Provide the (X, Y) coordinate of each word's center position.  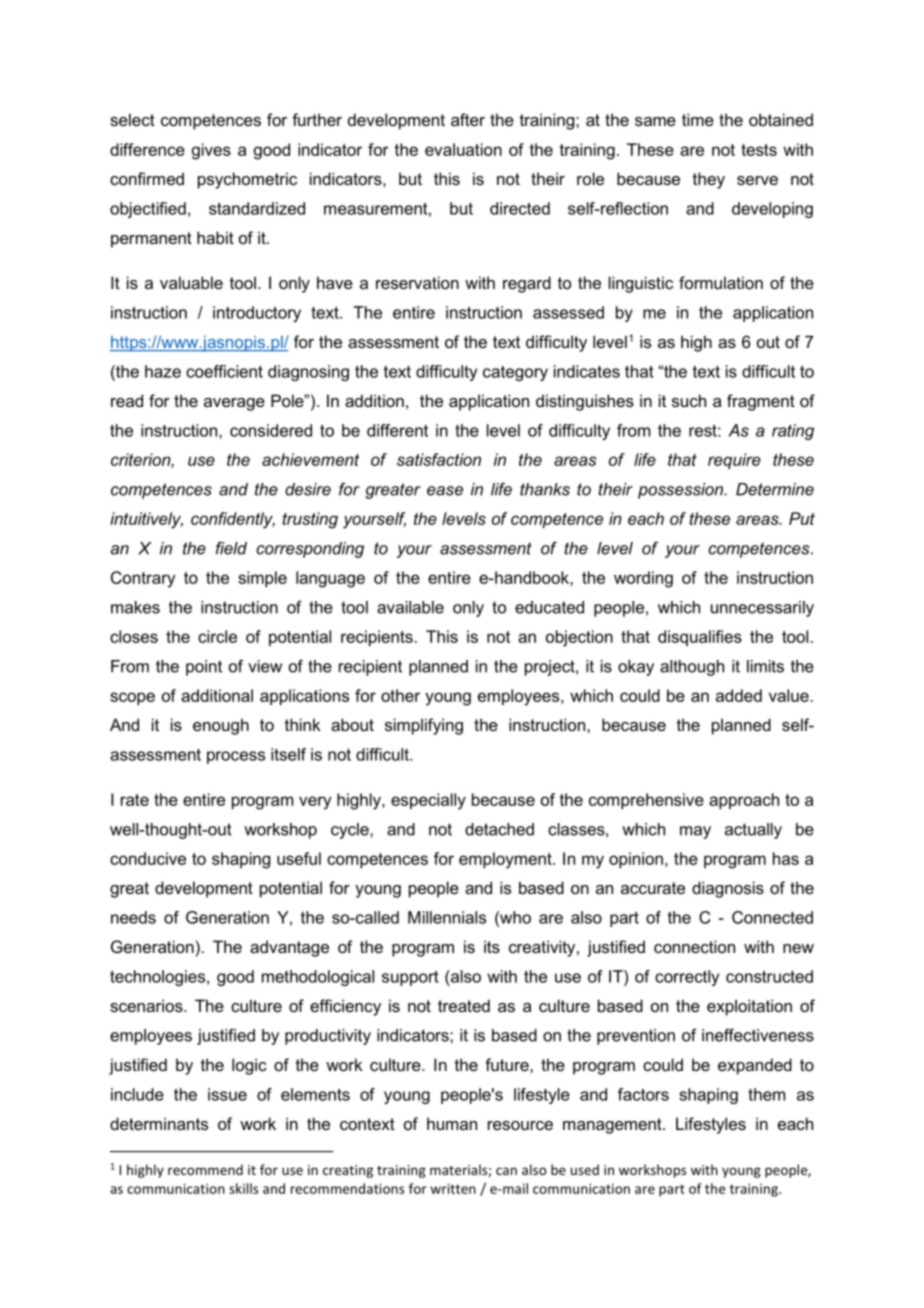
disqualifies (700, 638)
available (410, 607)
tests (759, 150)
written (453, 1188)
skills (243, 1188)
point (204, 668)
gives (211, 151)
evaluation (463, 149)
